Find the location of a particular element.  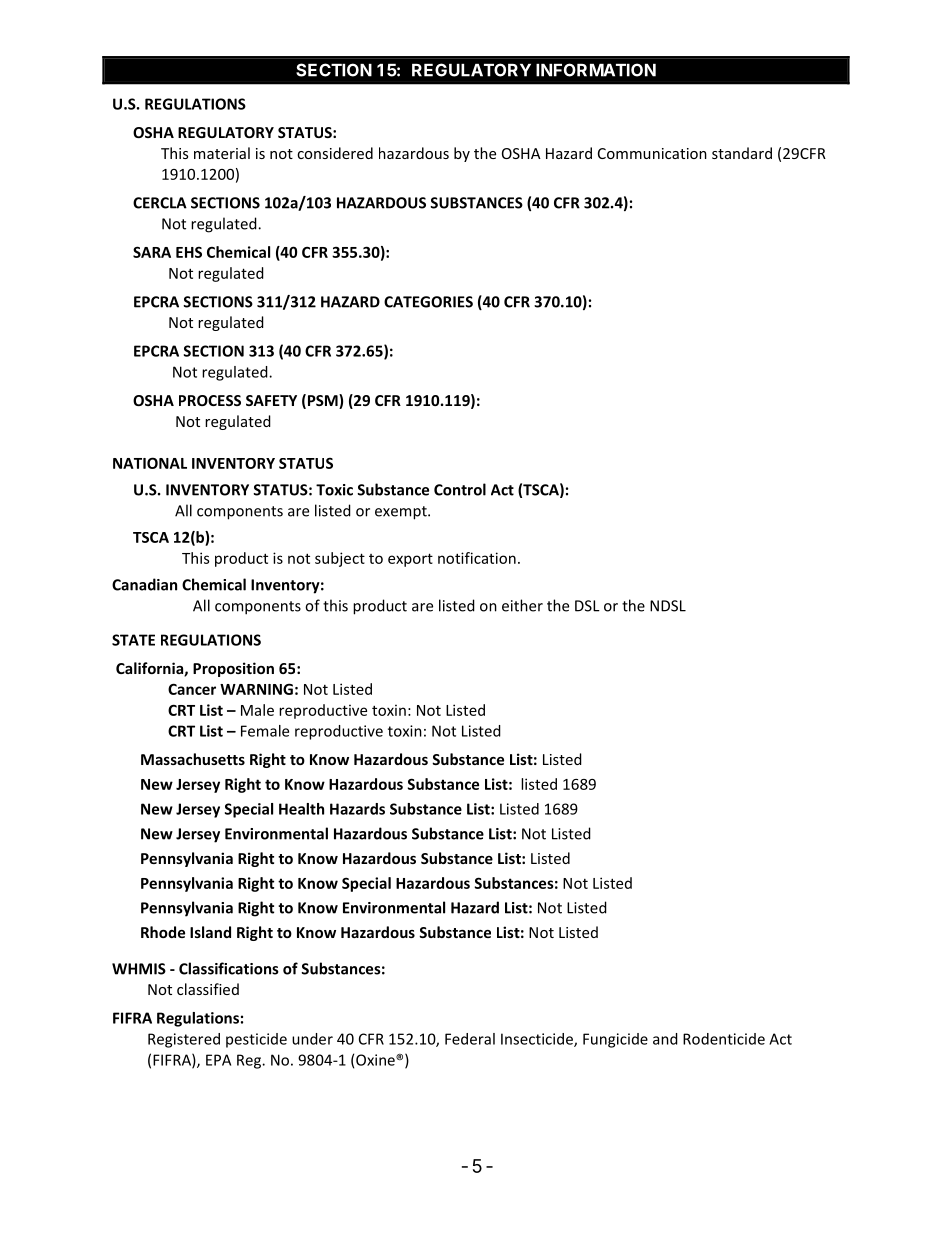

standard is located at coordinates (742, 153).
